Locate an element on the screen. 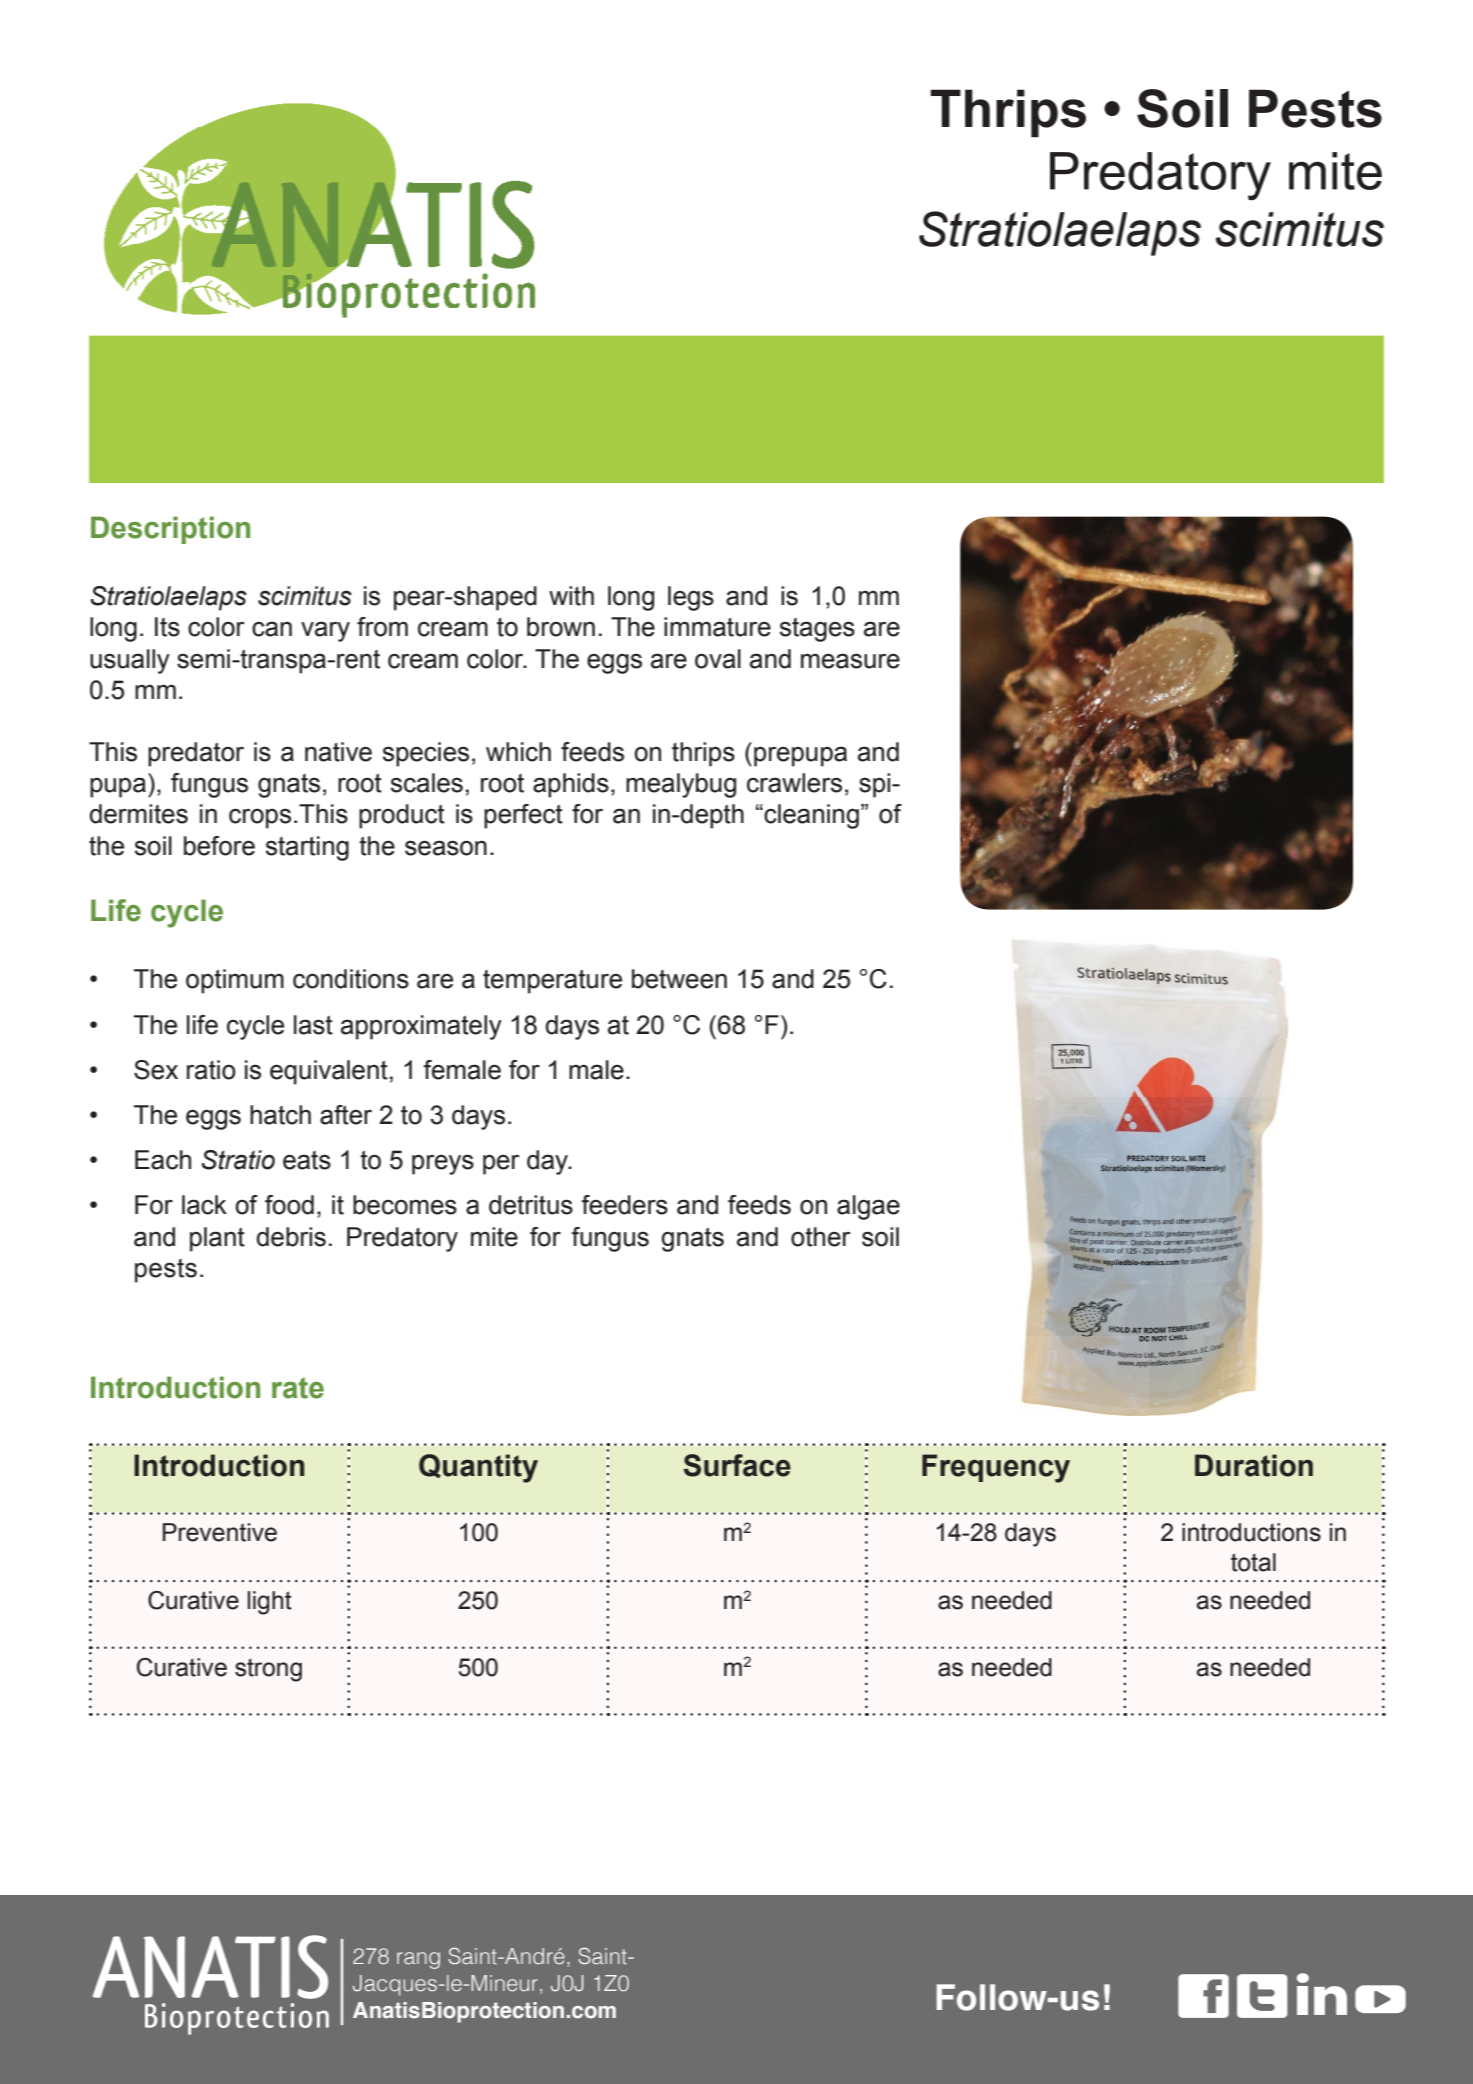  can is located at coordinates (272, 629).
